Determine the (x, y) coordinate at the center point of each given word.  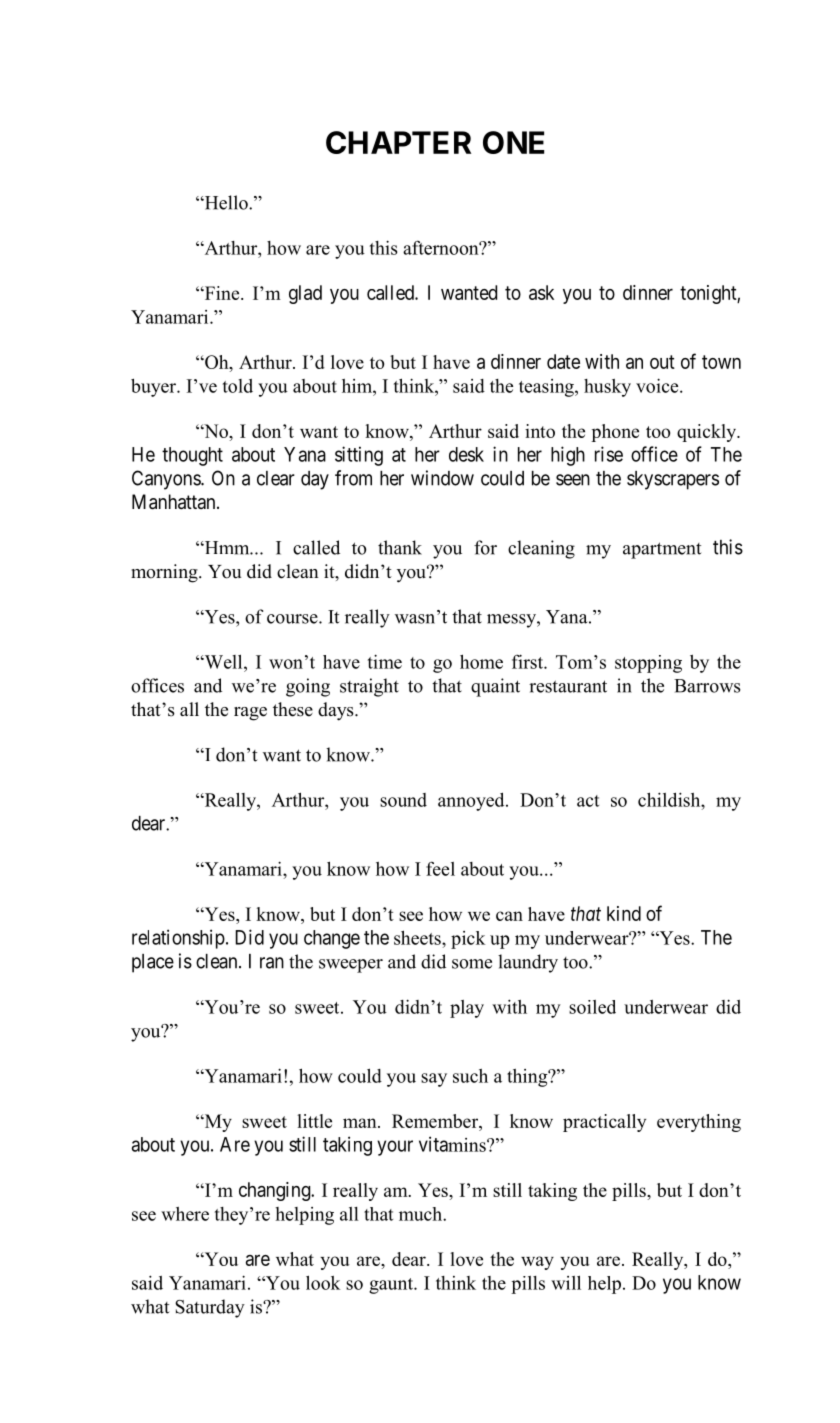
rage (250, 714)
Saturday (210, 1308)
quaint (495, 687)
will (566, 1282)
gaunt (392, 1286)
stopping (648, 664)
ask (541, 292)
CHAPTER (398, 142)
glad (305, 294)
